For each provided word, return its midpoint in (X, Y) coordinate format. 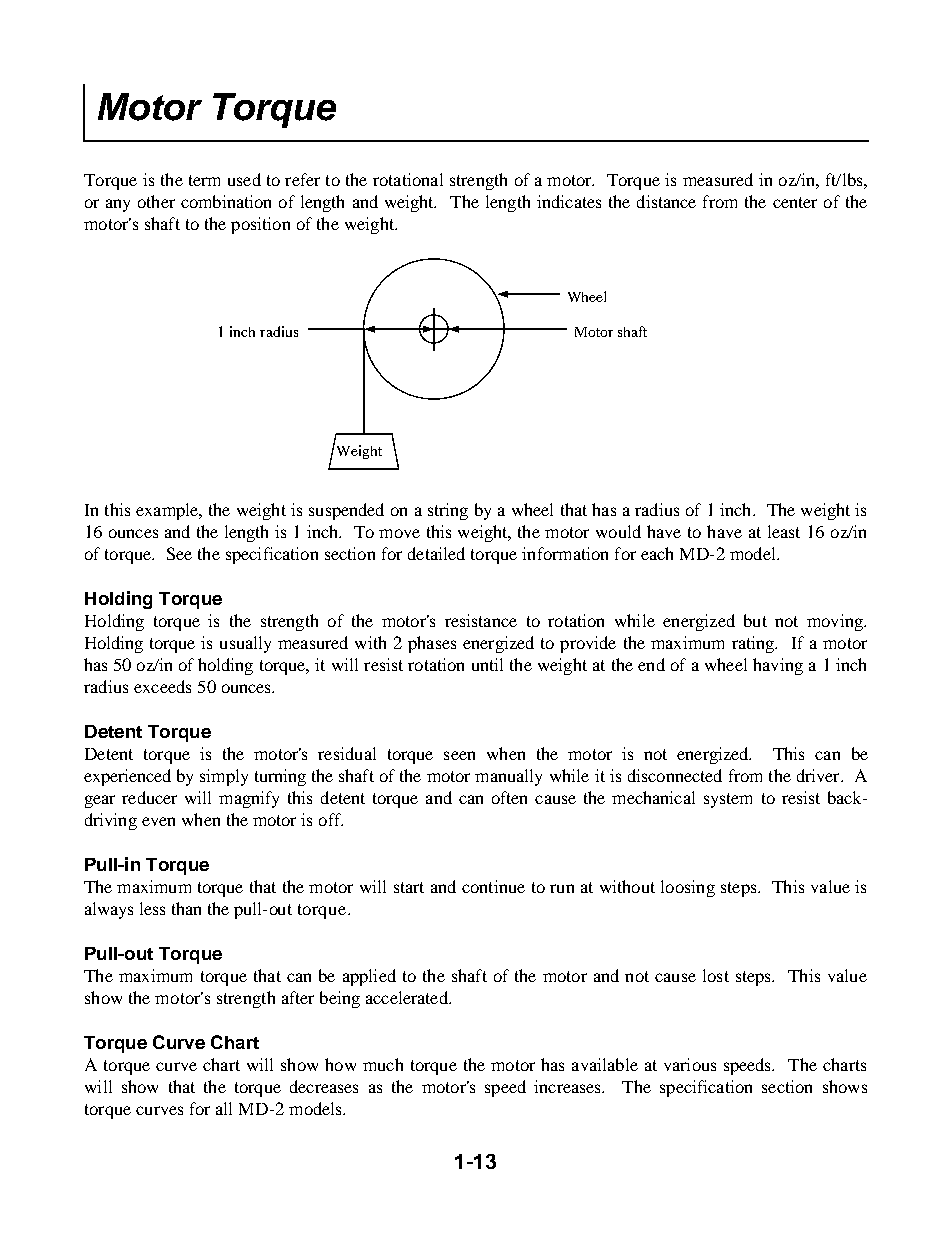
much (383, 1064)
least (784, 531)
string (448, 511)
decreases (324, 1086)
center (795, 202)
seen (459, 755)
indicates (569, 201)
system (728, 800)
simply (224, 777)
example (168, 511)
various (690, 1064)
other (156, 201)
